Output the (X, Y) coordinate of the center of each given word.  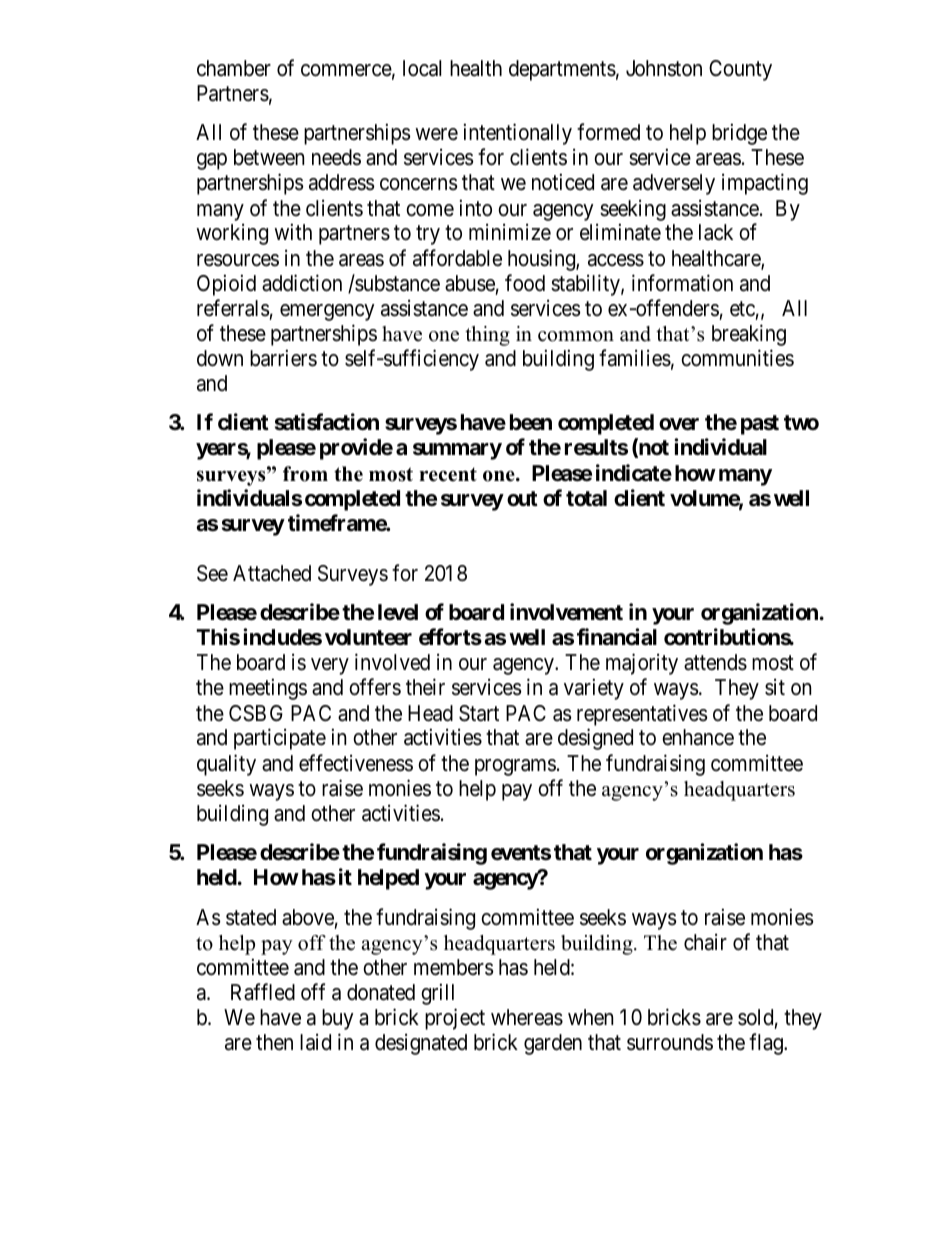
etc (742, 309)
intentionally (518, 134)
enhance (698, 737)
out (522, 498)
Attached (272, 573)
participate (280, 739)
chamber (234, 68)
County (740, 70)
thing (487, 336)
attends (715, 662)
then (274, 1042)
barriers (283, 358)
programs (515, 767)
